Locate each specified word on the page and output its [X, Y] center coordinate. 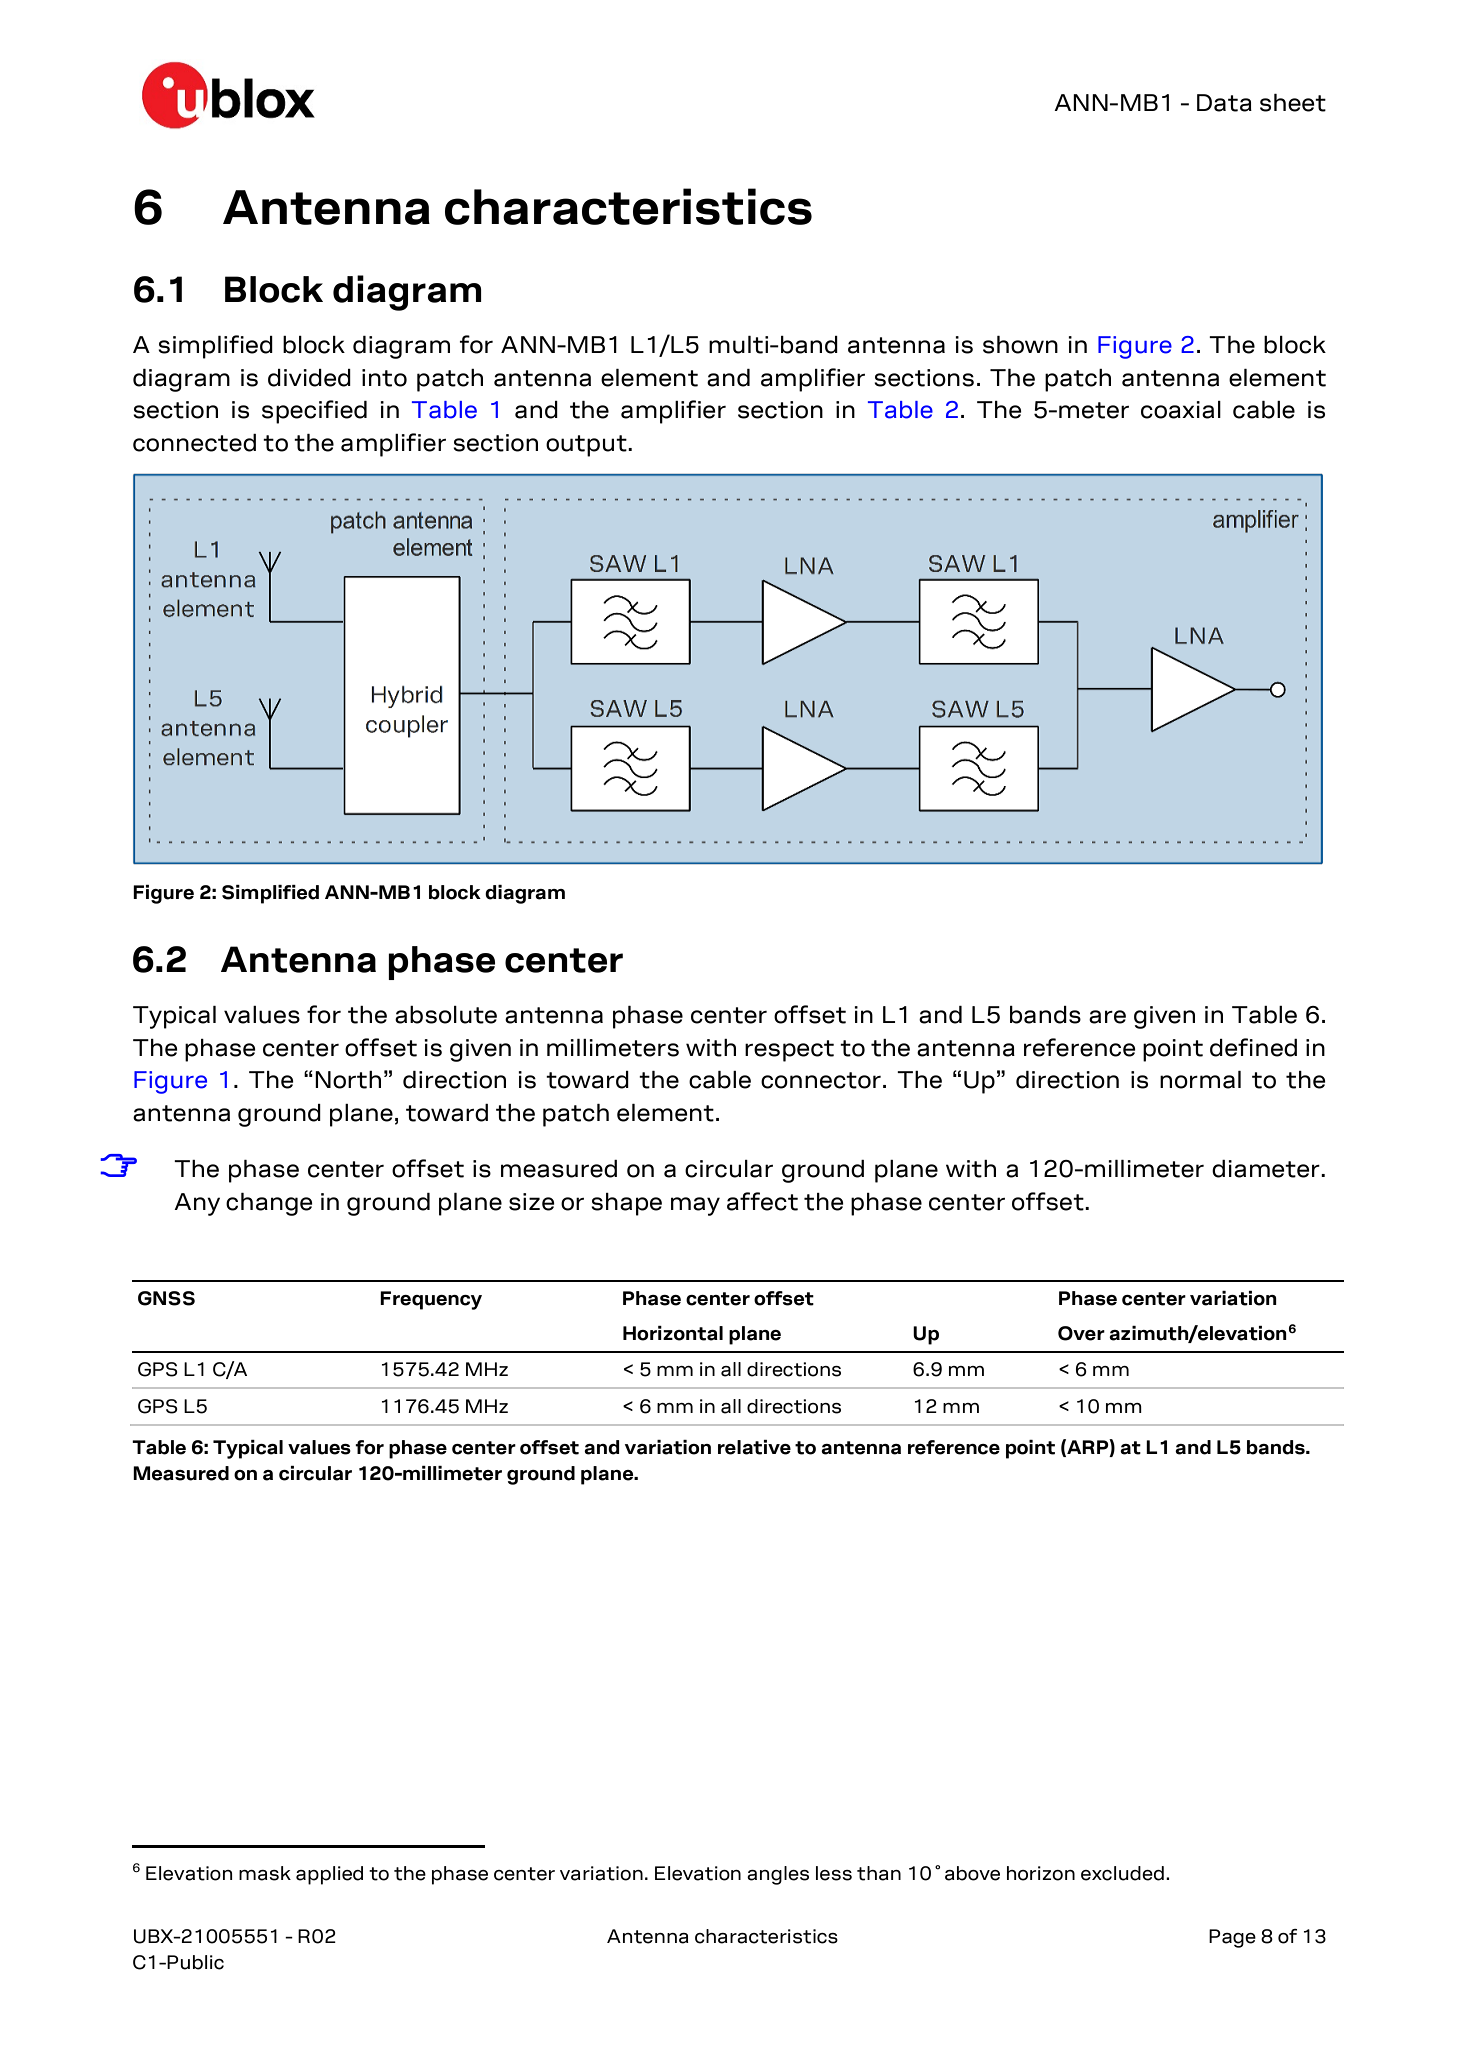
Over [1081, 1333]
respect [789, 1051]
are [1107, 1017]
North [348, 1080]
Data [1224, 103]
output [587, 446]
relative [754, 1447]
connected [194, 443]
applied [329, 1875]
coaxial [1181, 410]
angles [778, 1875]
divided [309, 378]
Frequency [431, 1300]
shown [1020, 345]
